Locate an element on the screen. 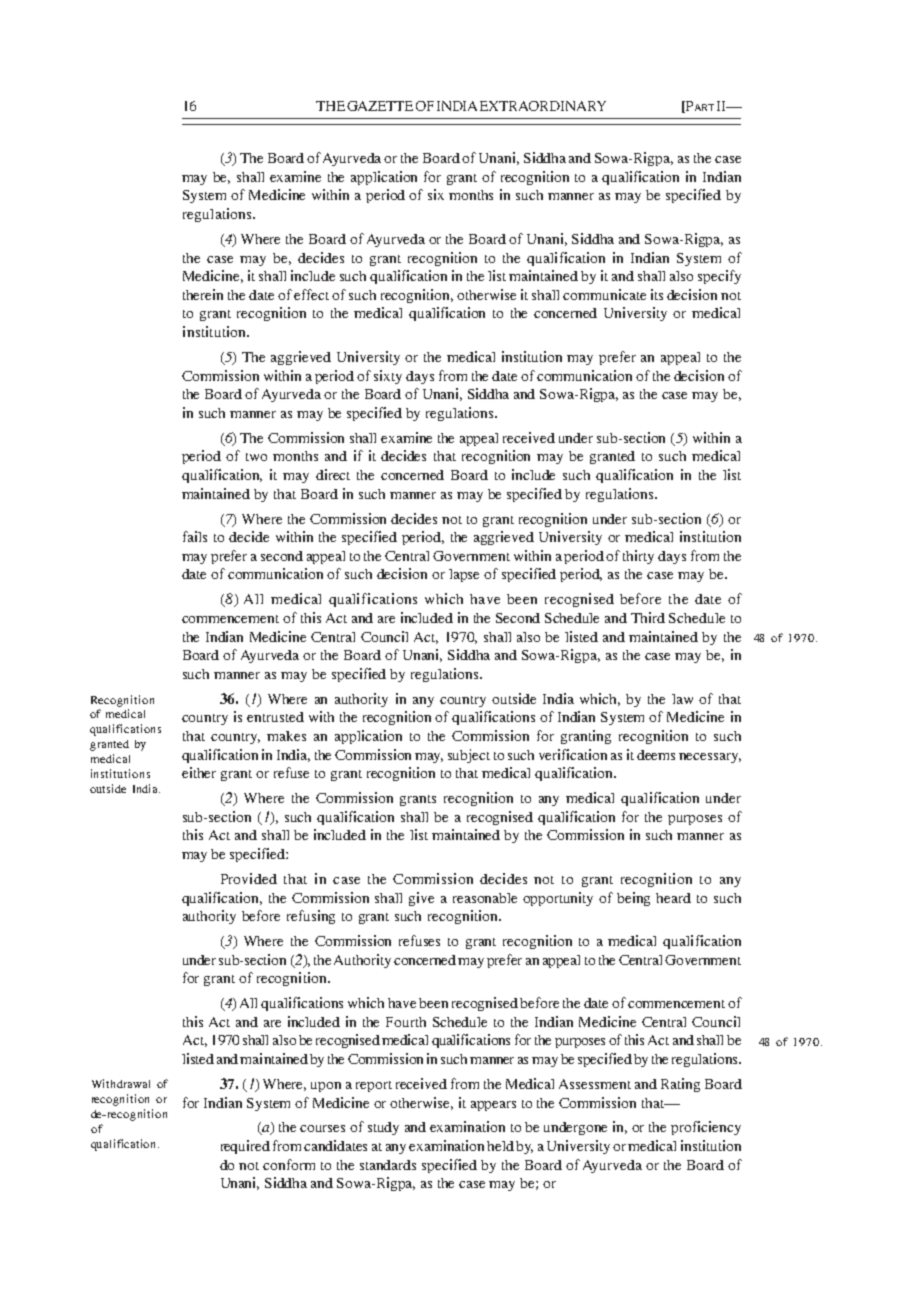 The image size is (924, 1308). required is located at coordinates (245, 1147).
